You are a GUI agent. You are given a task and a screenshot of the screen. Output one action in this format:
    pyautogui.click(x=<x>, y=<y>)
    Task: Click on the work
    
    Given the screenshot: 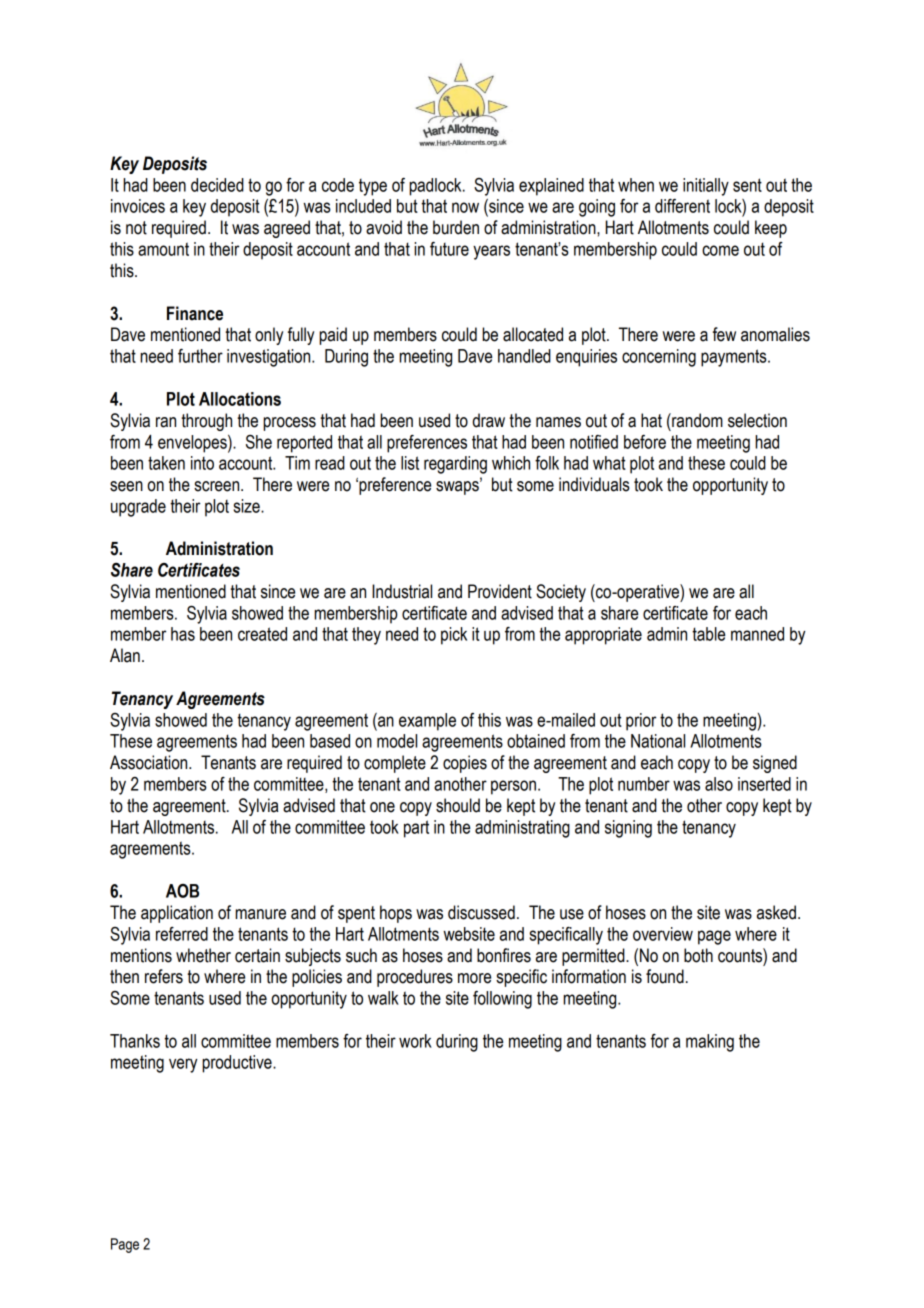 What is the action you would take?
    pyautogui.click(x=415, y=1041)
